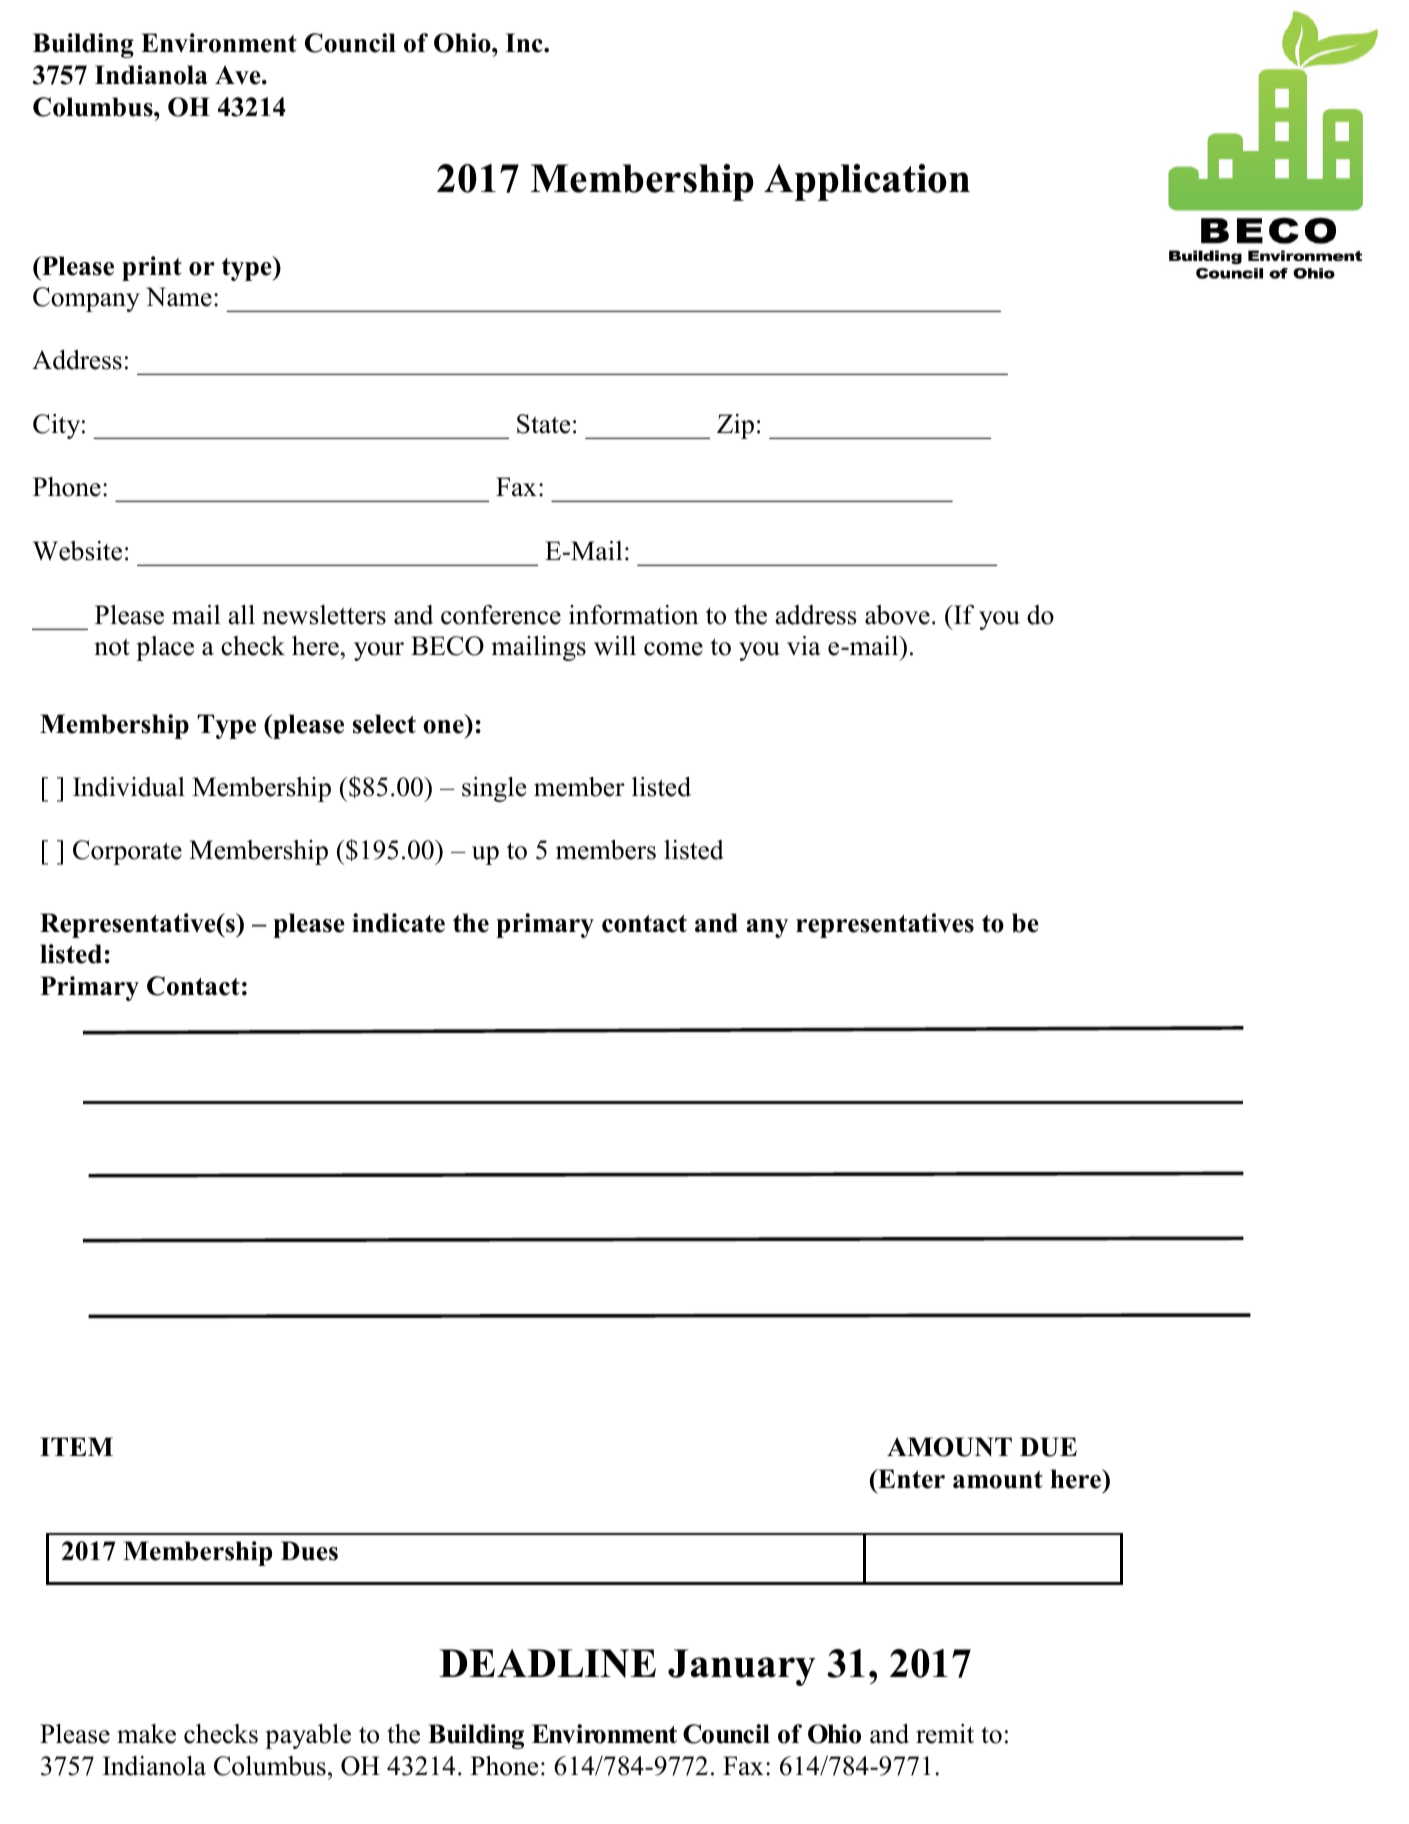 This screenshot has height=1824, width=1409. I want to click on Inc, so click(525, 43).
